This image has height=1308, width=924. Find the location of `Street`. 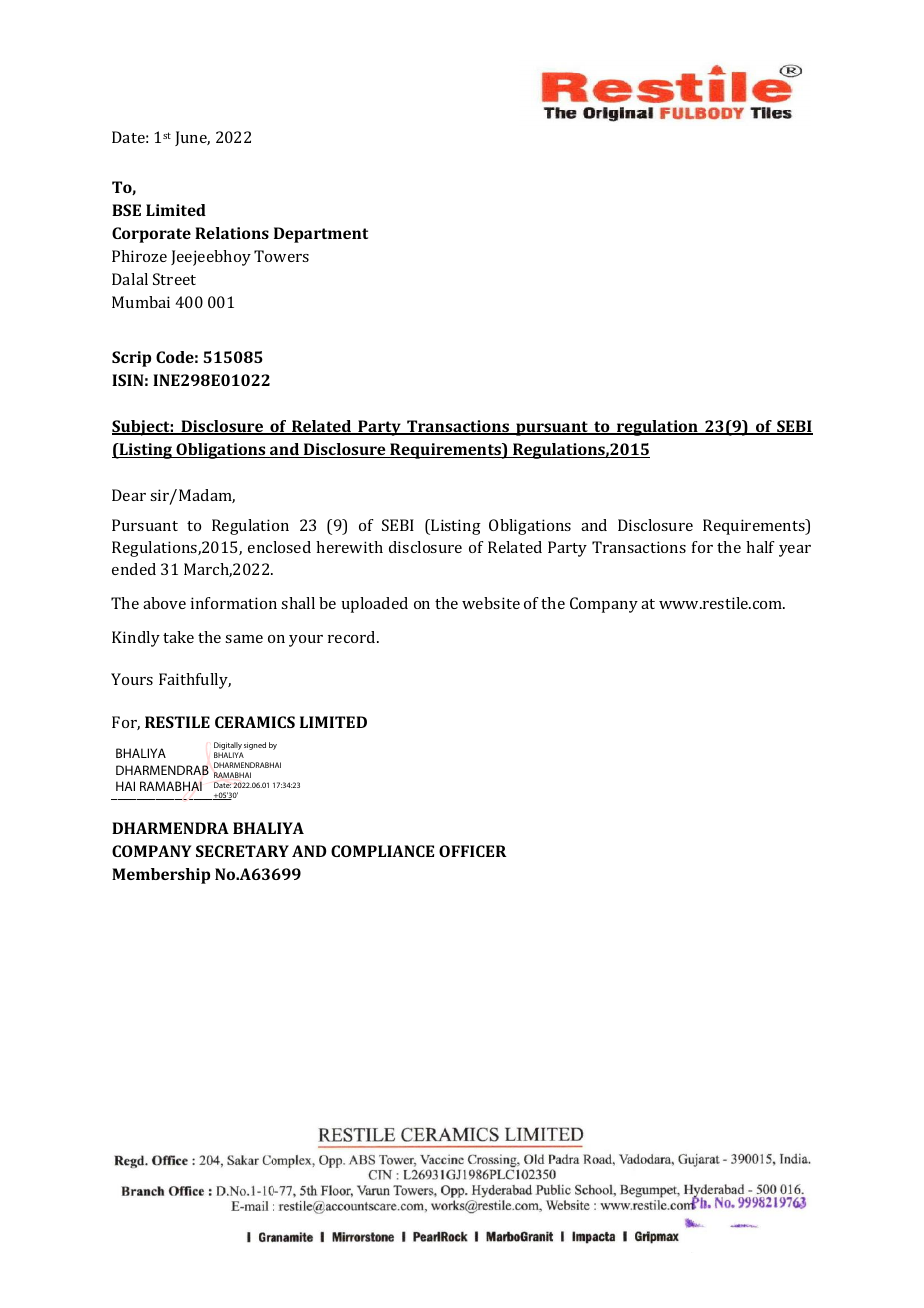

Street is located at coordinates (174, 279).
